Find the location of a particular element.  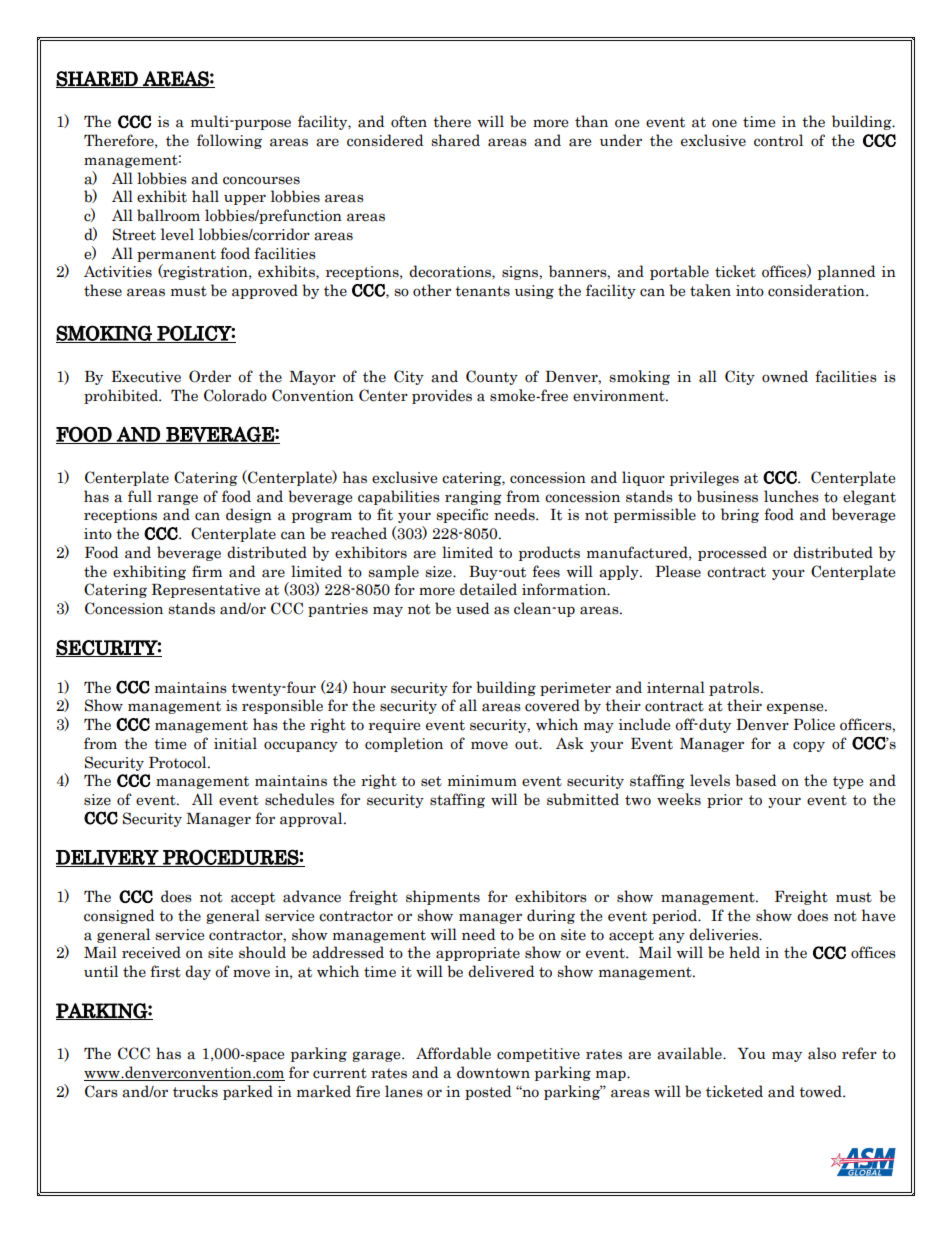

expense is located at coordinates (796, 708).
